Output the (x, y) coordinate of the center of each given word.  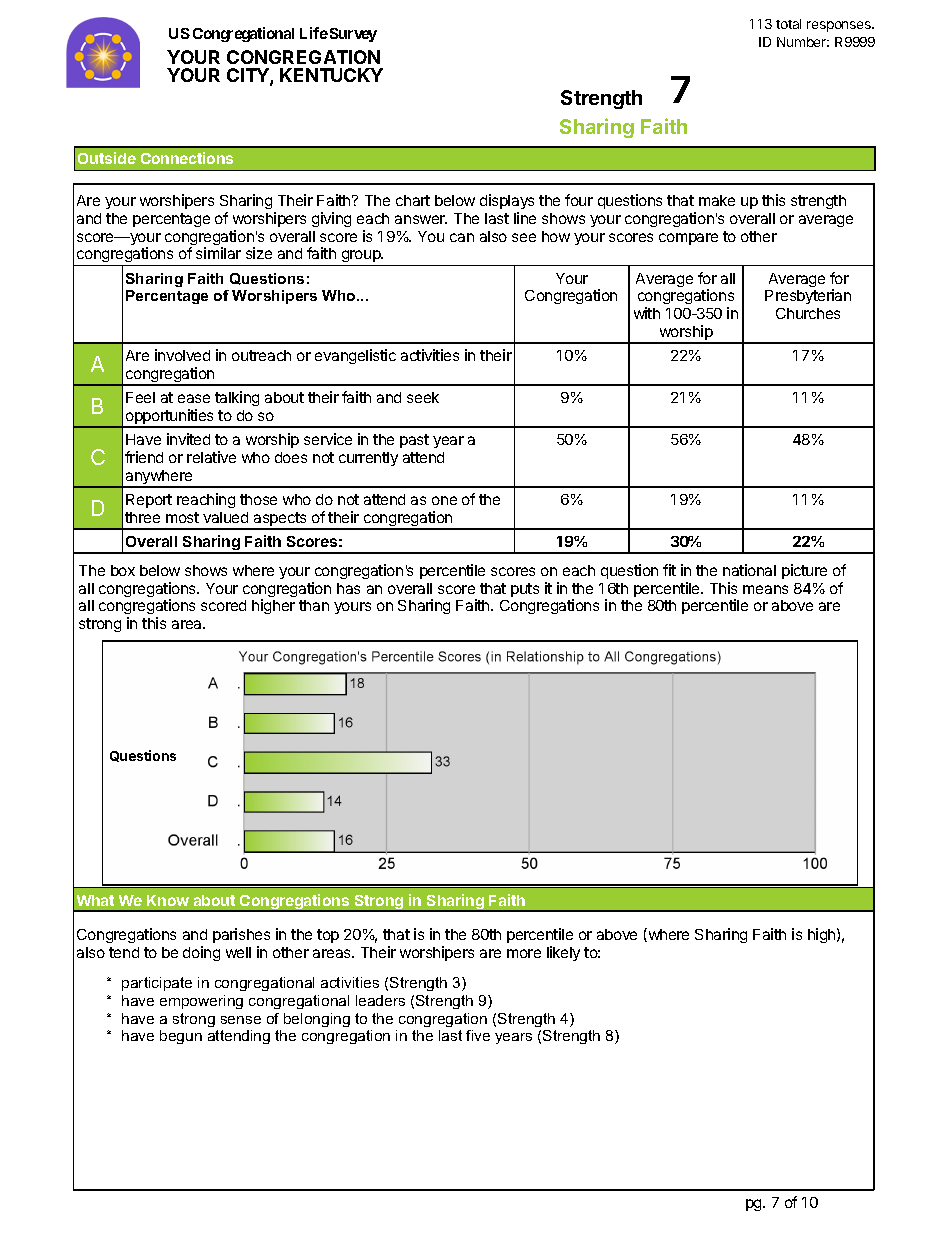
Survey (353, 35)
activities (430, 355)
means (765, 589)
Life (314, 33)
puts (525, 590)
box (123, 570)
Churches (808, 313)
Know (168, 900)
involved (182, 355)
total (788, 24)
